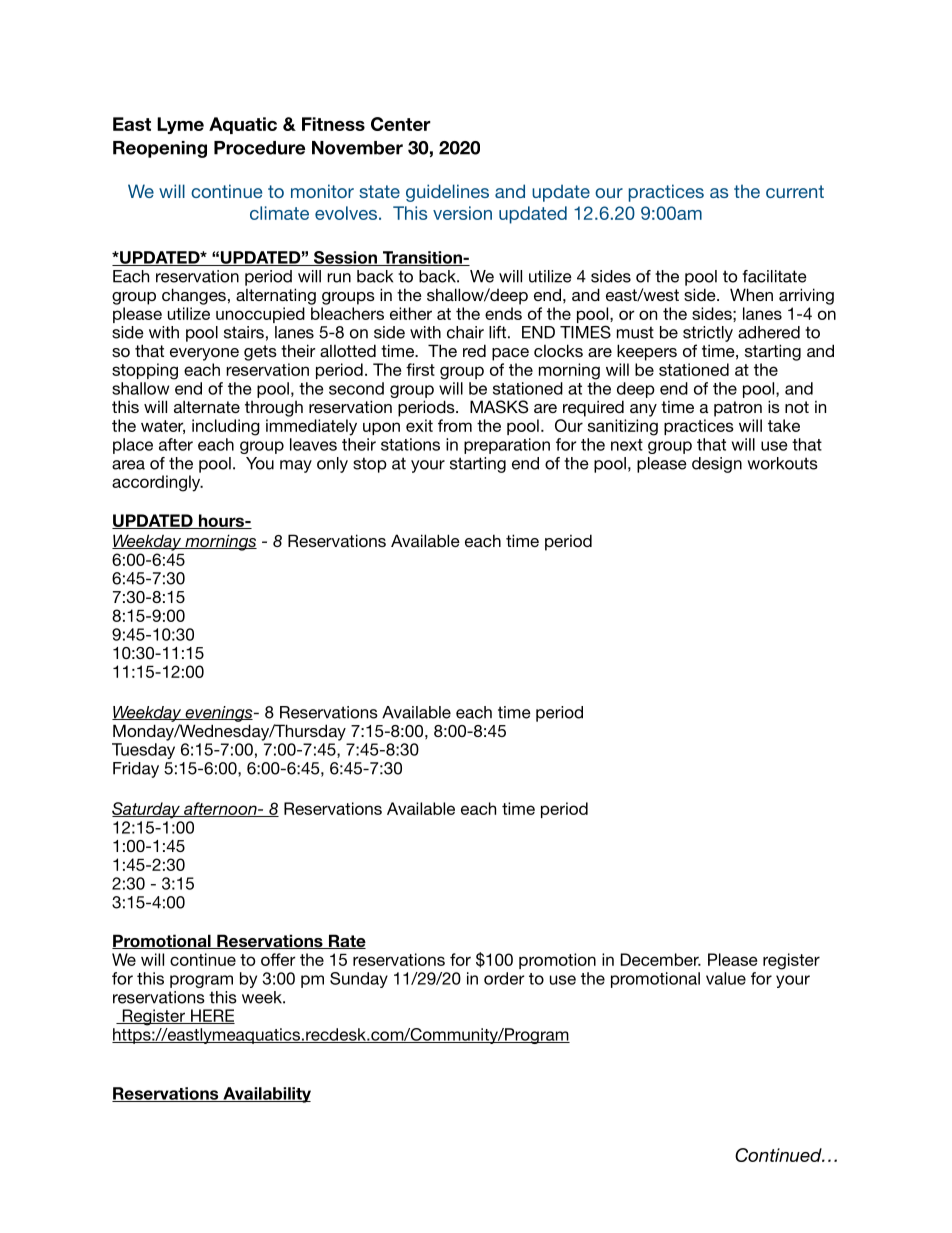 Image resolution: width=952 pixels, height=1233 pixels. I want to click on current, so click(795, 191).
